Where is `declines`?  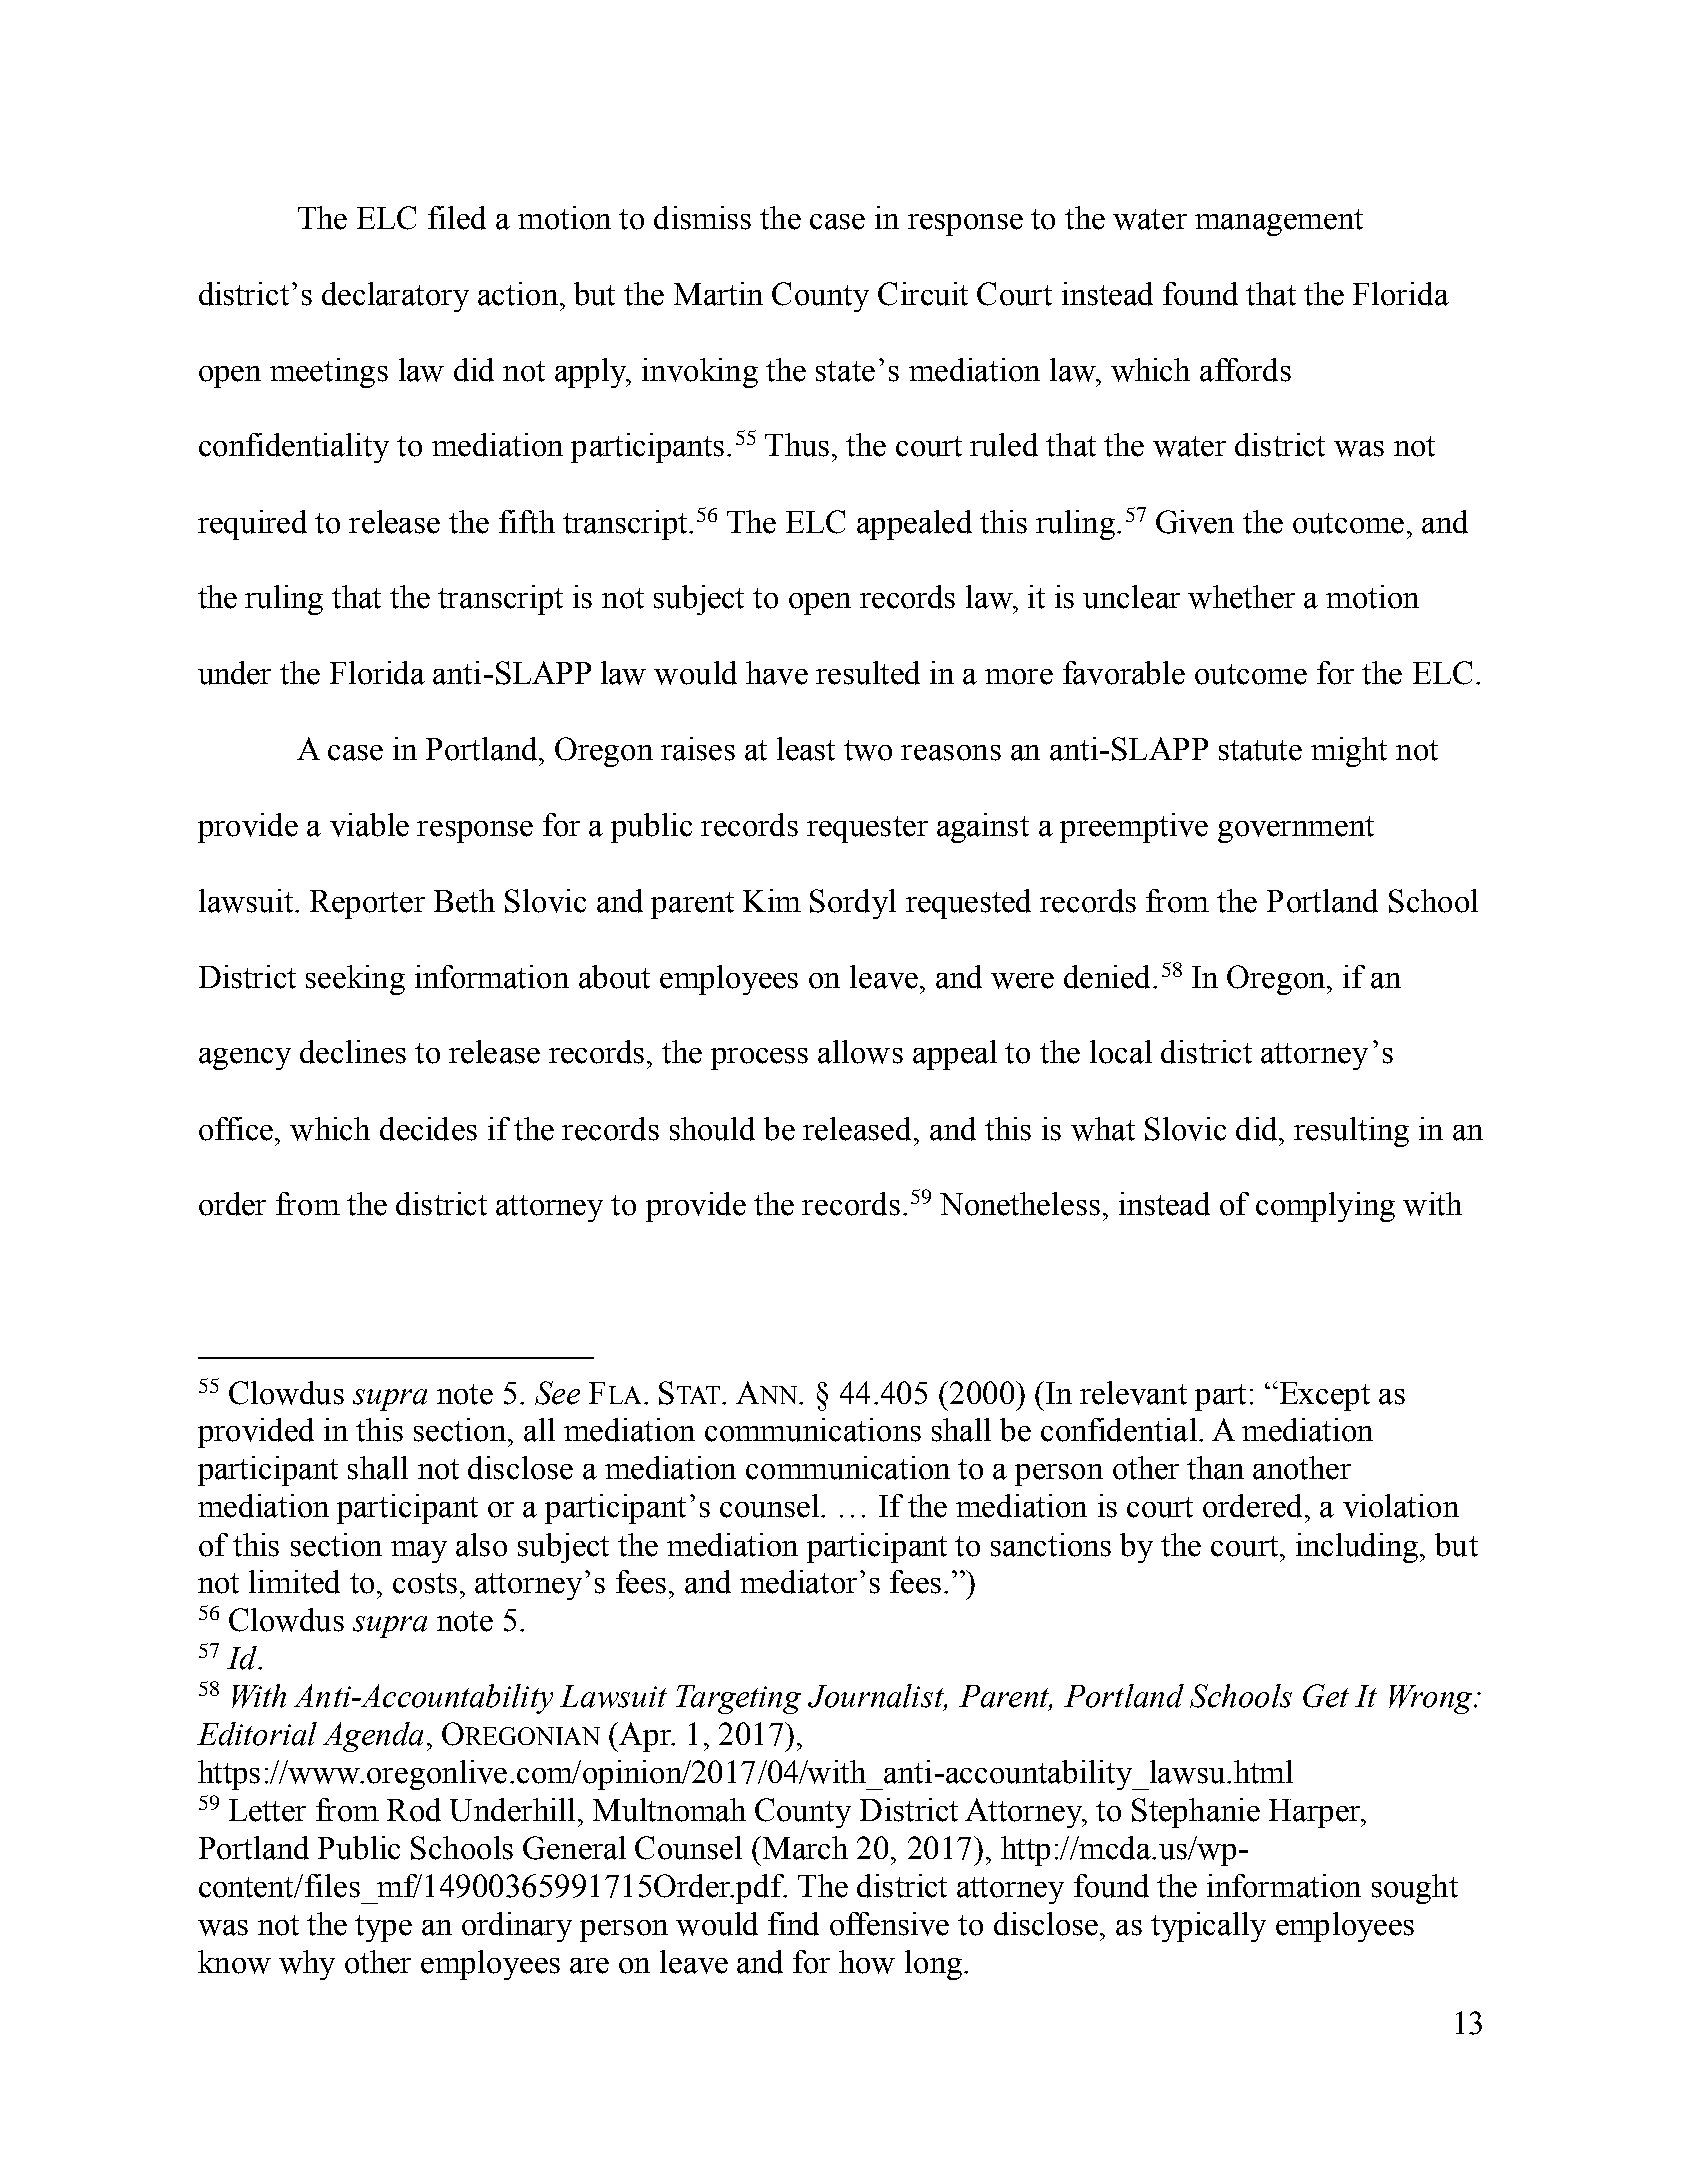 declines is located at coordinates (353, 1052).
